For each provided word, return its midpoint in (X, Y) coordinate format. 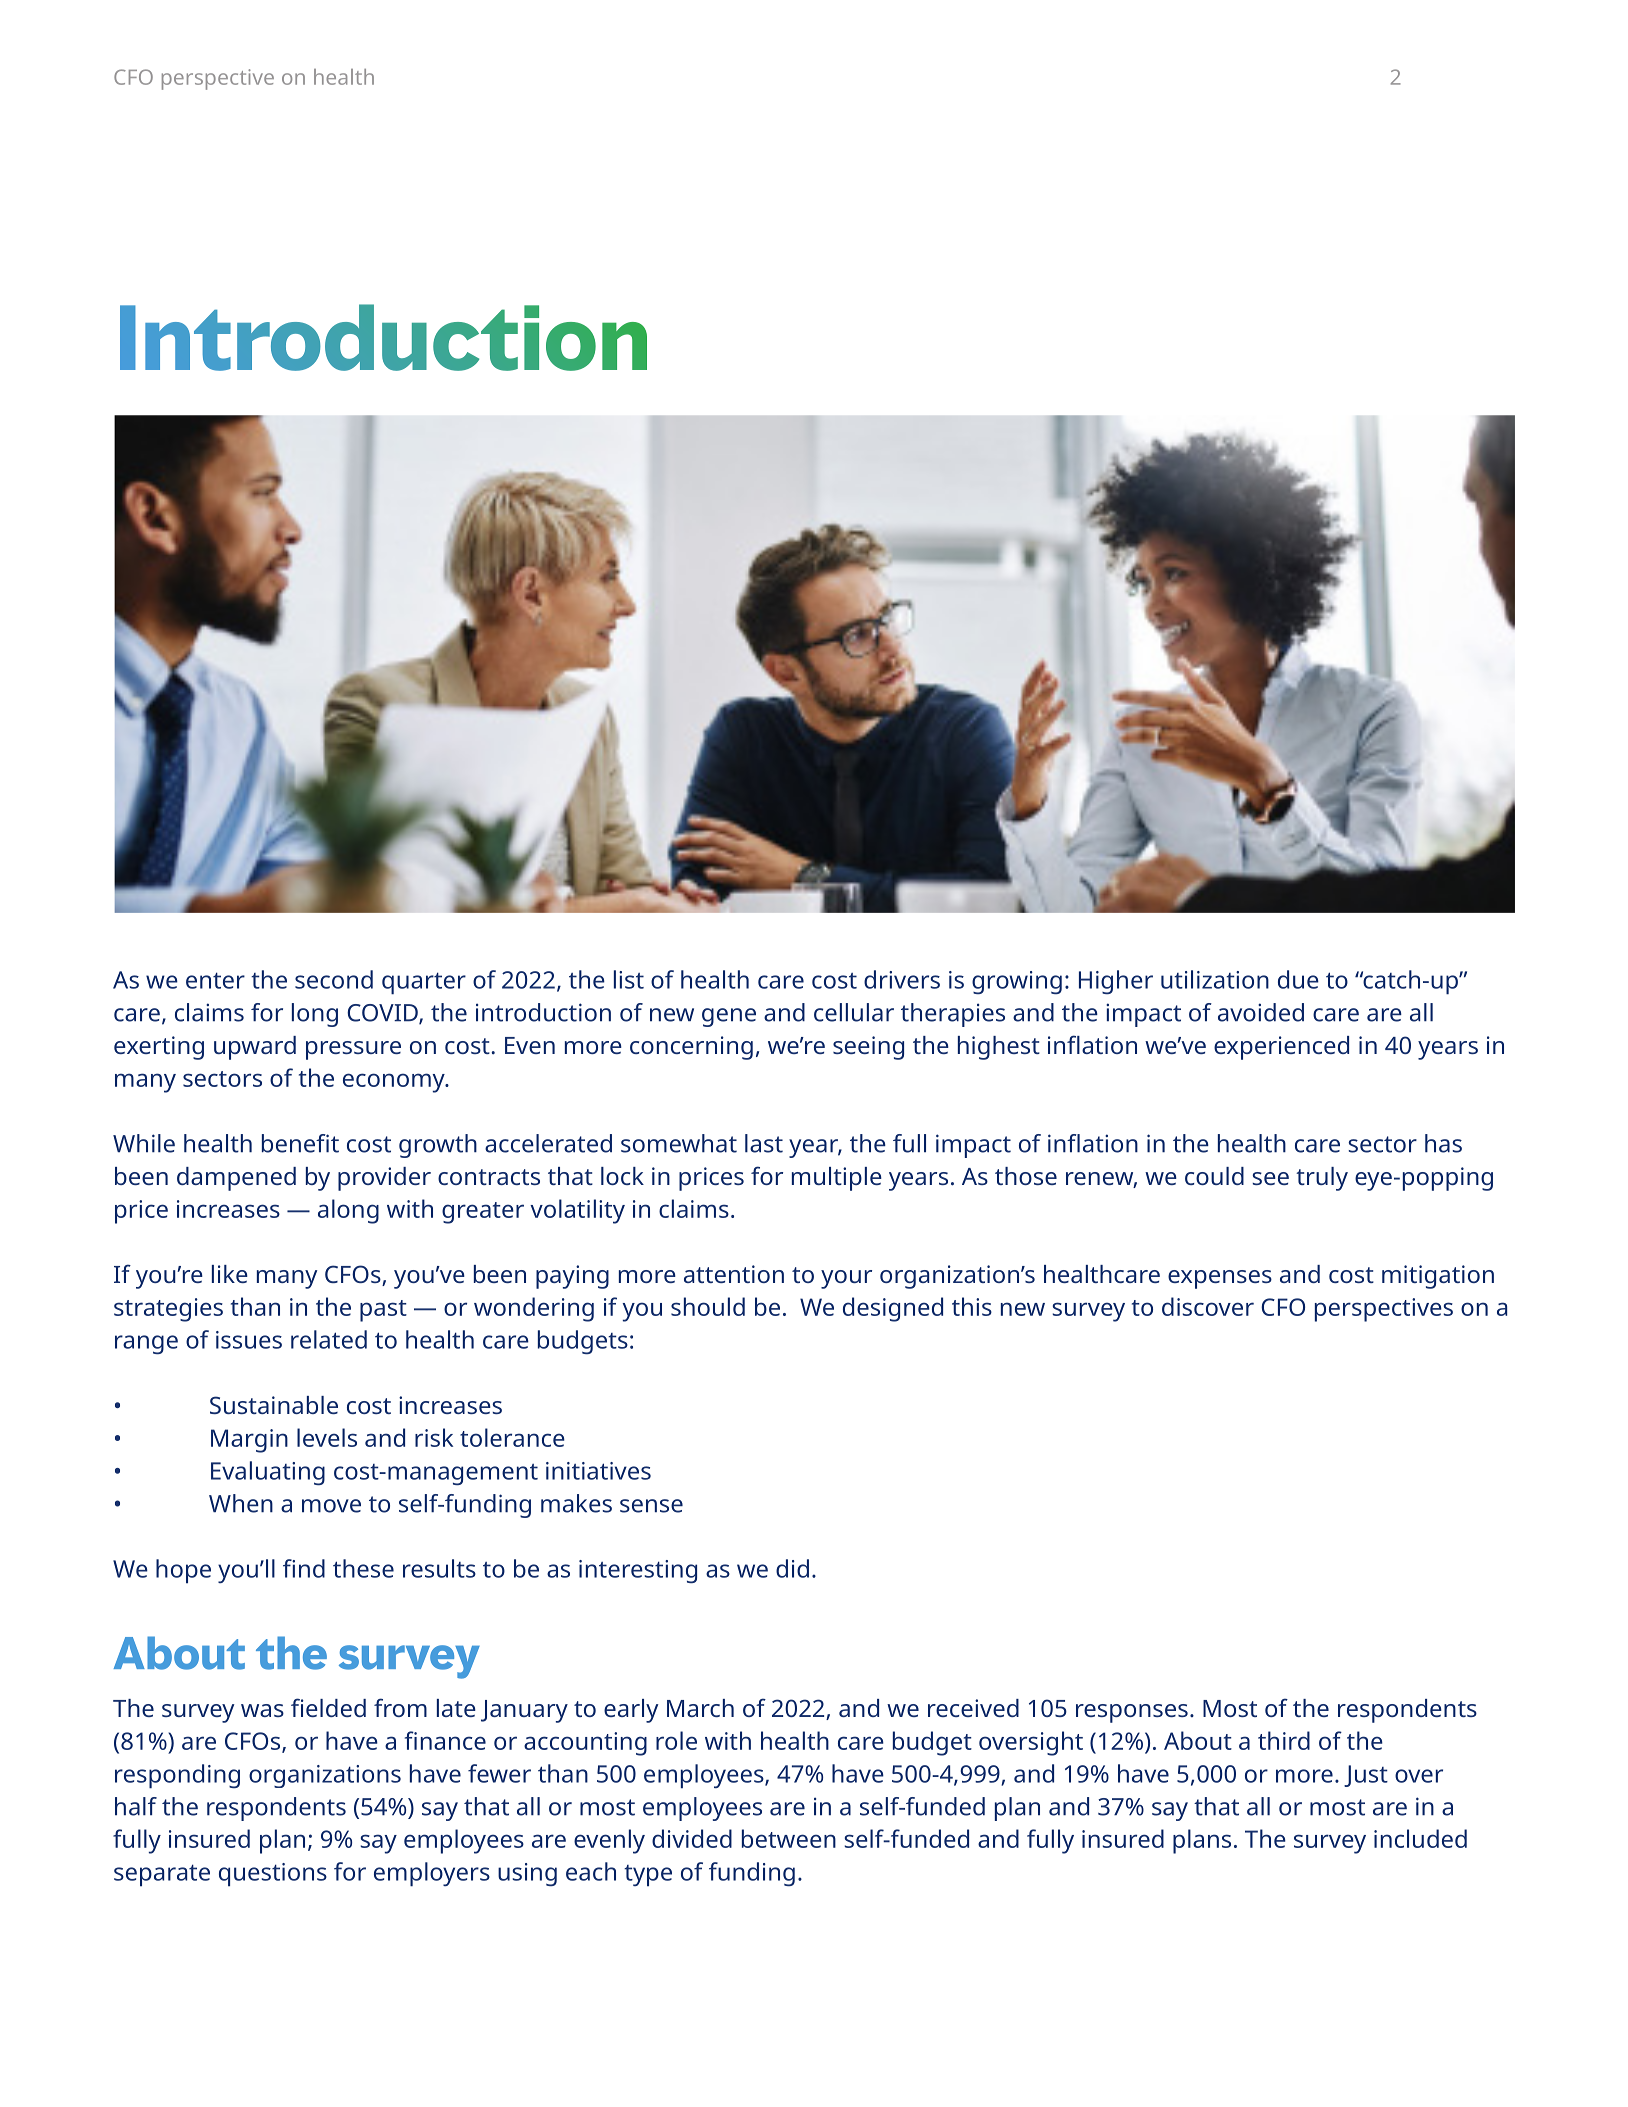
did (792, 1568)
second (334, 979)
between (789, 1838)
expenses (1220, 1279)
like (230, 1274)
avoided (1261, 1012)
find (304, 1568)
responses (1132, 1713)
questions (273, 1875)
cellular (854, 1012)
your (846, 1279)
